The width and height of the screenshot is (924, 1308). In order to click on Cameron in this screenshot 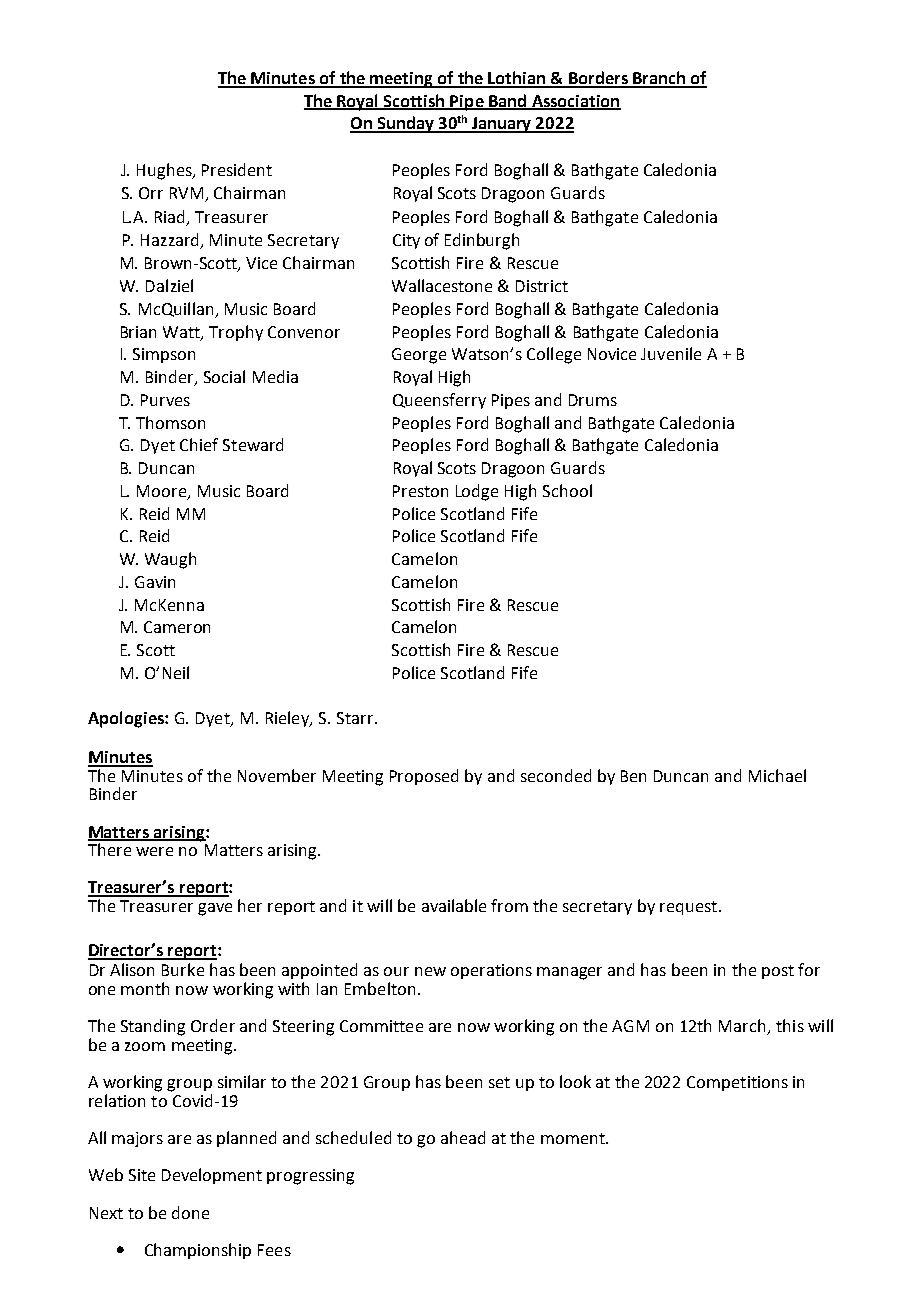, I will do `click(177, 627)`.
